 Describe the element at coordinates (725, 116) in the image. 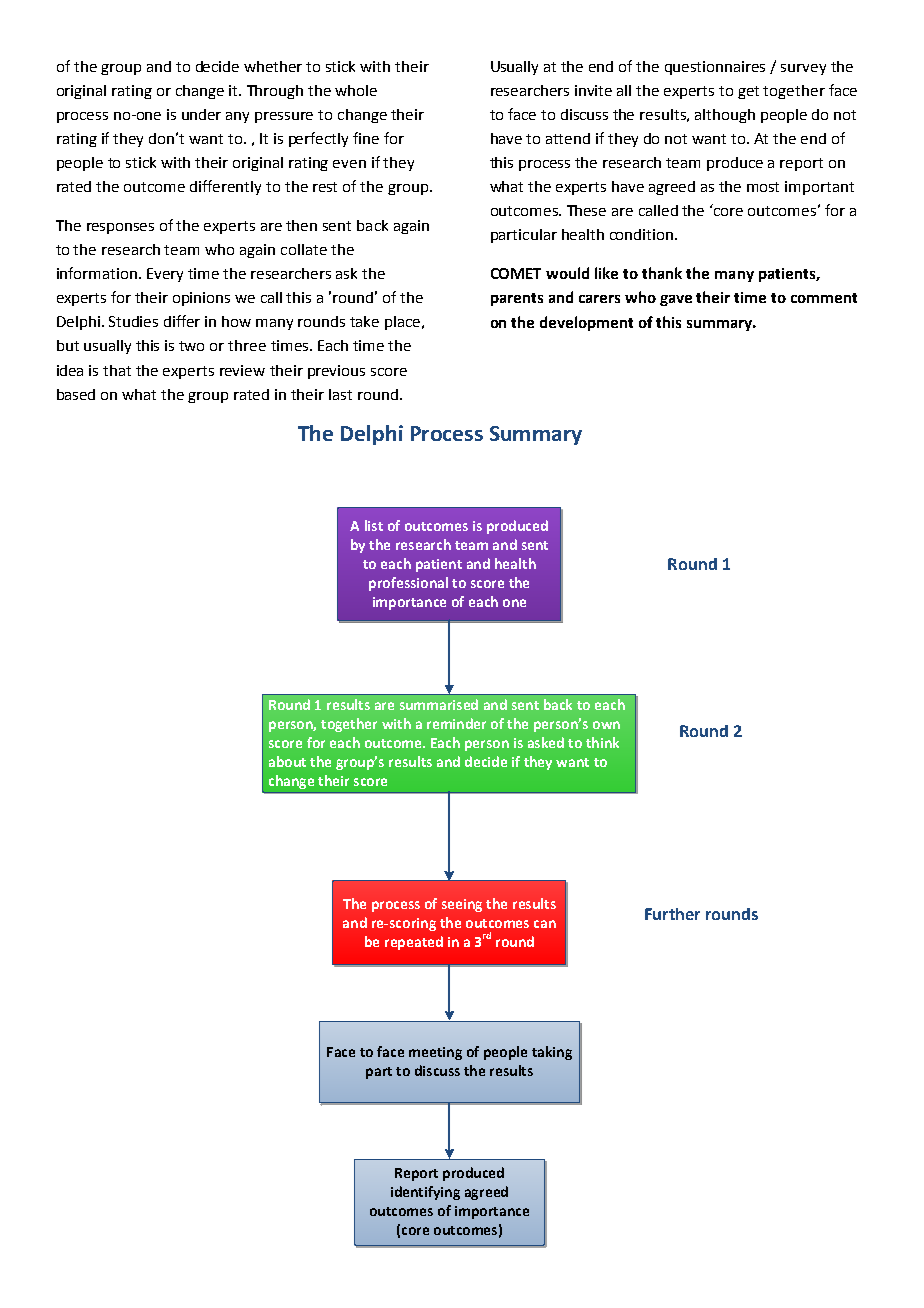

I see `although` at that location.
